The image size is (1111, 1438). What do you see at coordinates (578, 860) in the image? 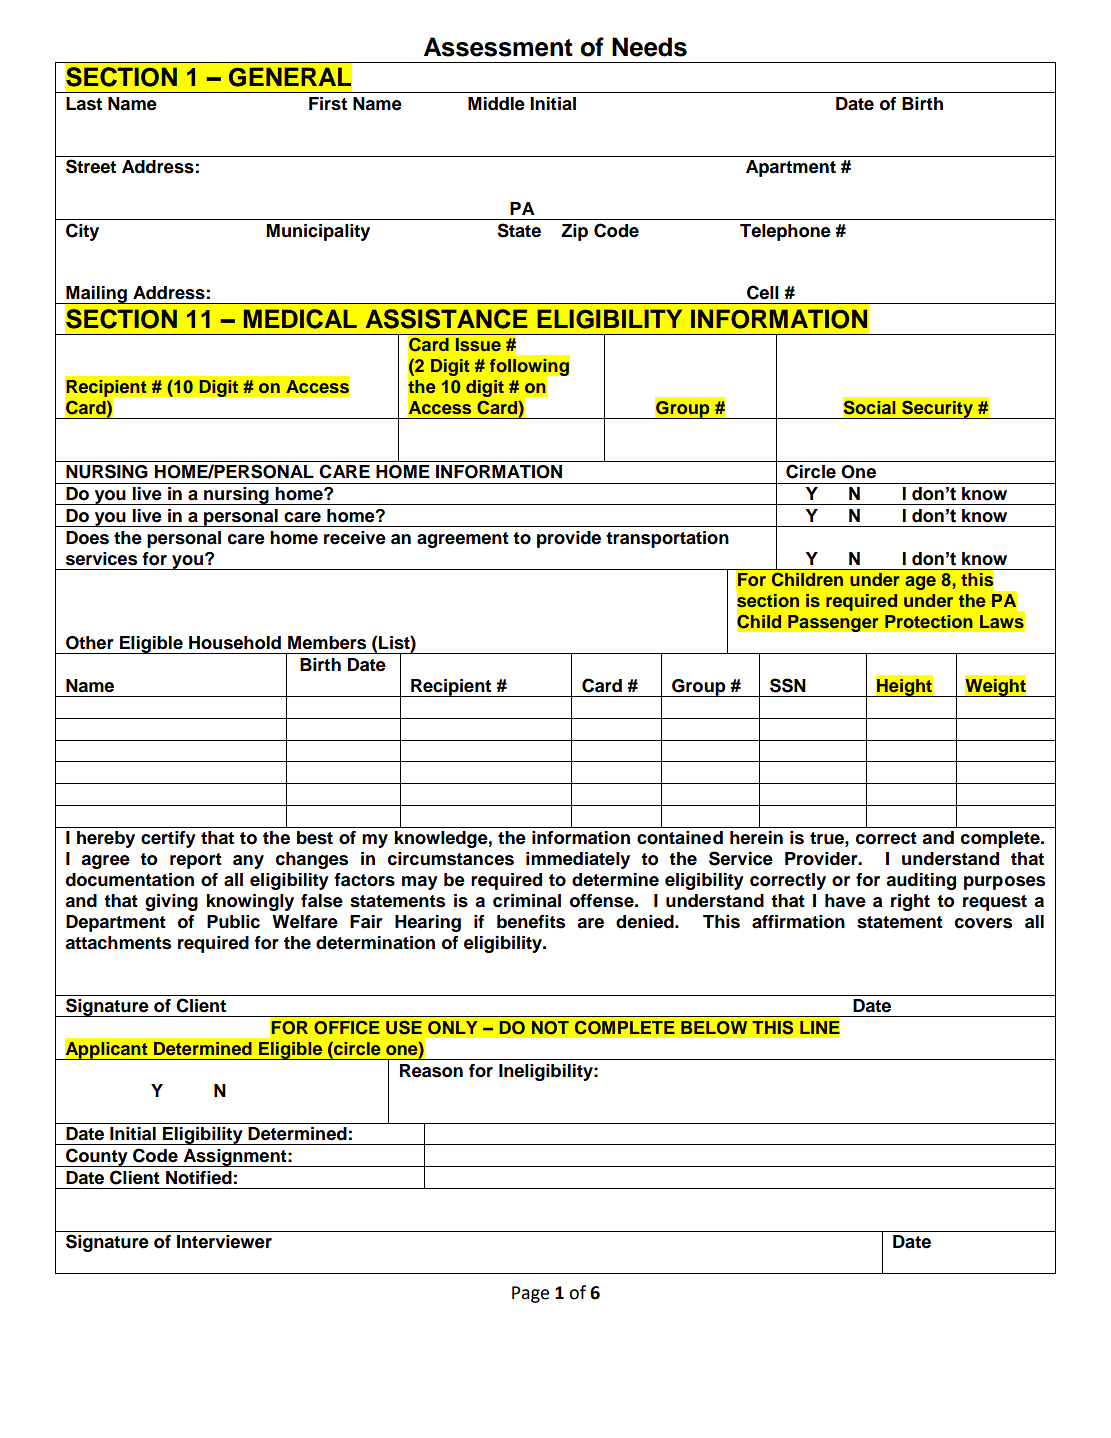
I see `immediately` at bounding box center [578, 860].
